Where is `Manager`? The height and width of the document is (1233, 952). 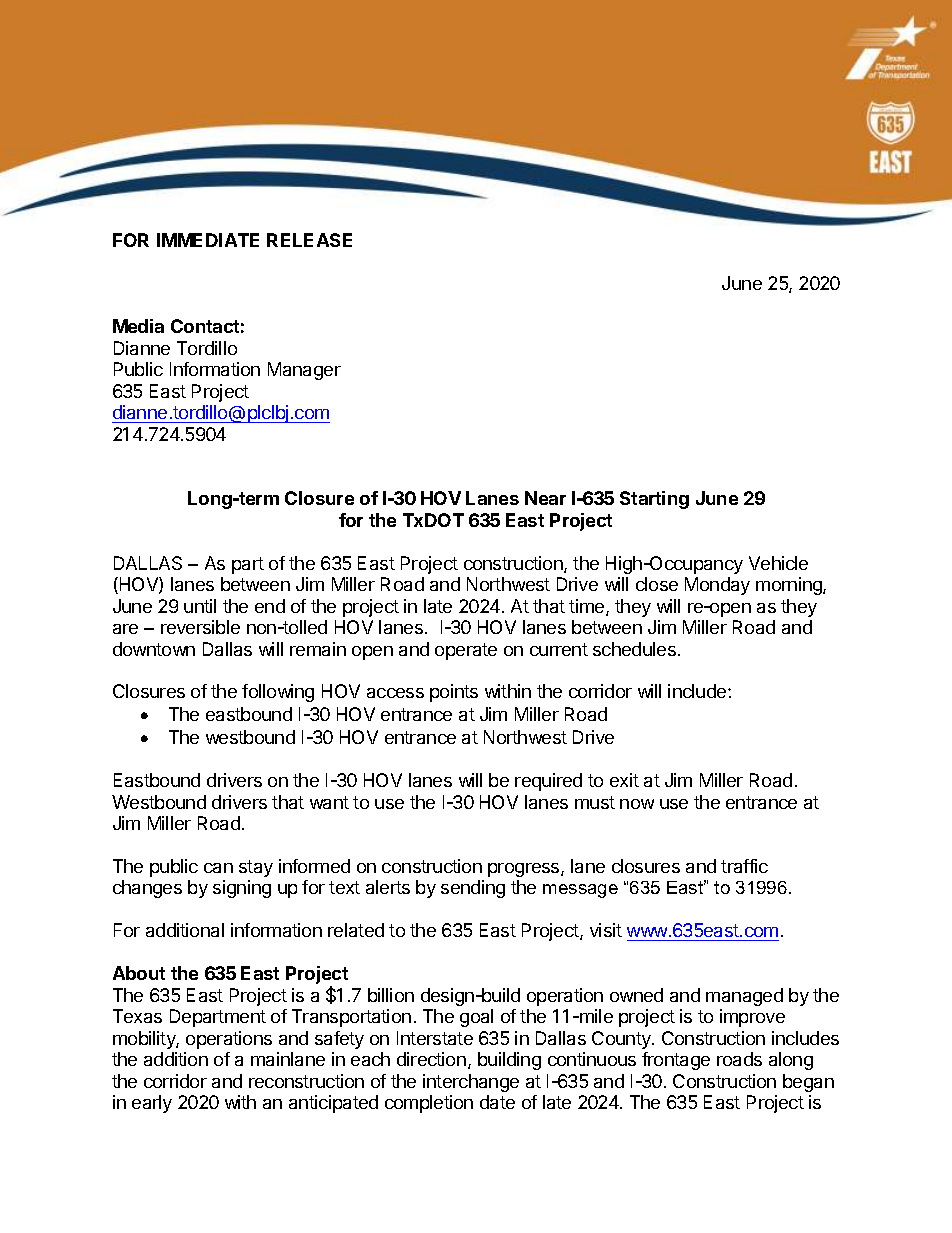
Manager is located at coordinates (304, 371).
